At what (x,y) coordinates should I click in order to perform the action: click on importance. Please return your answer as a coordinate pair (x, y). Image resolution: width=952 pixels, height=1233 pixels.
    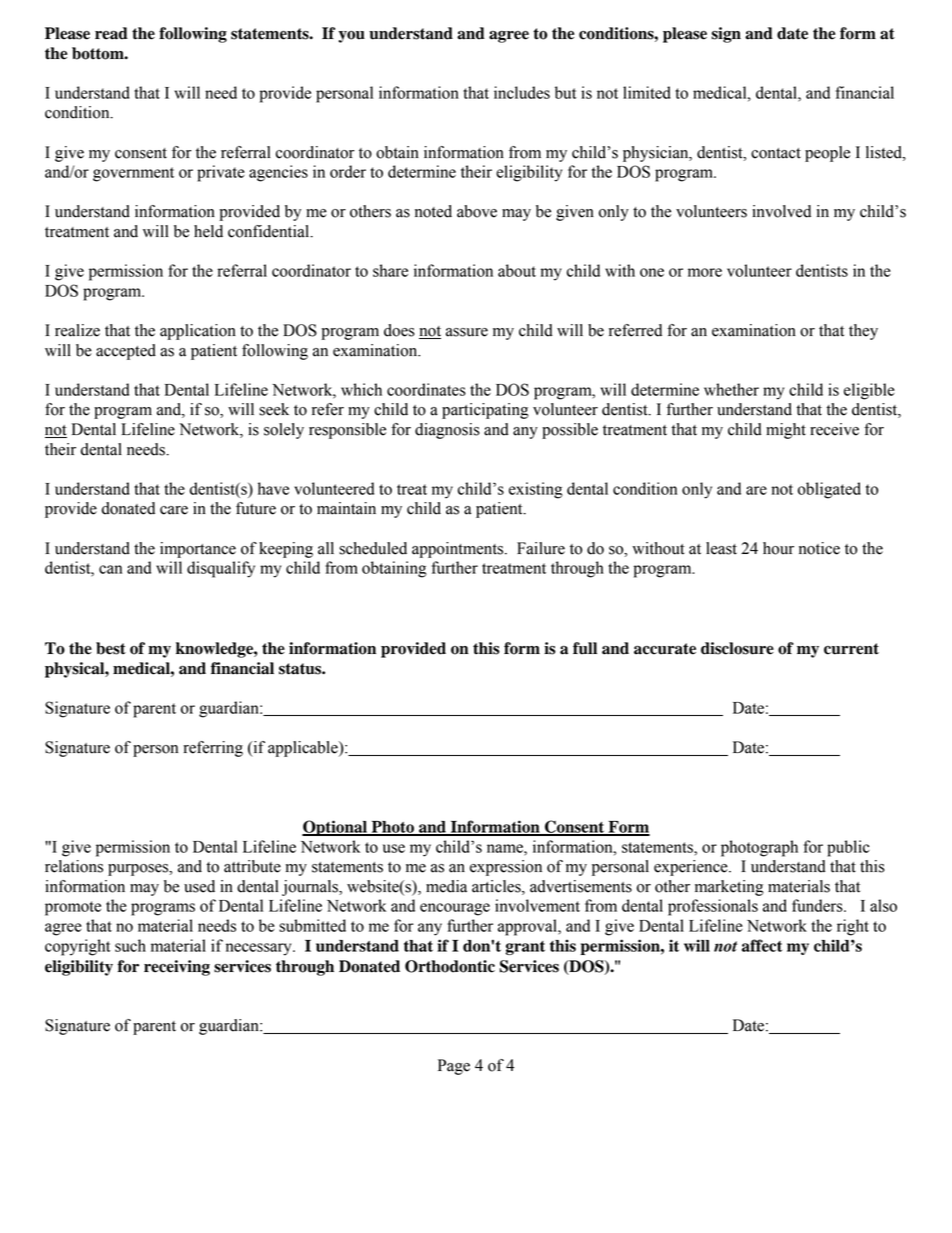
    Looking at the image, I should click on (198, 550).
